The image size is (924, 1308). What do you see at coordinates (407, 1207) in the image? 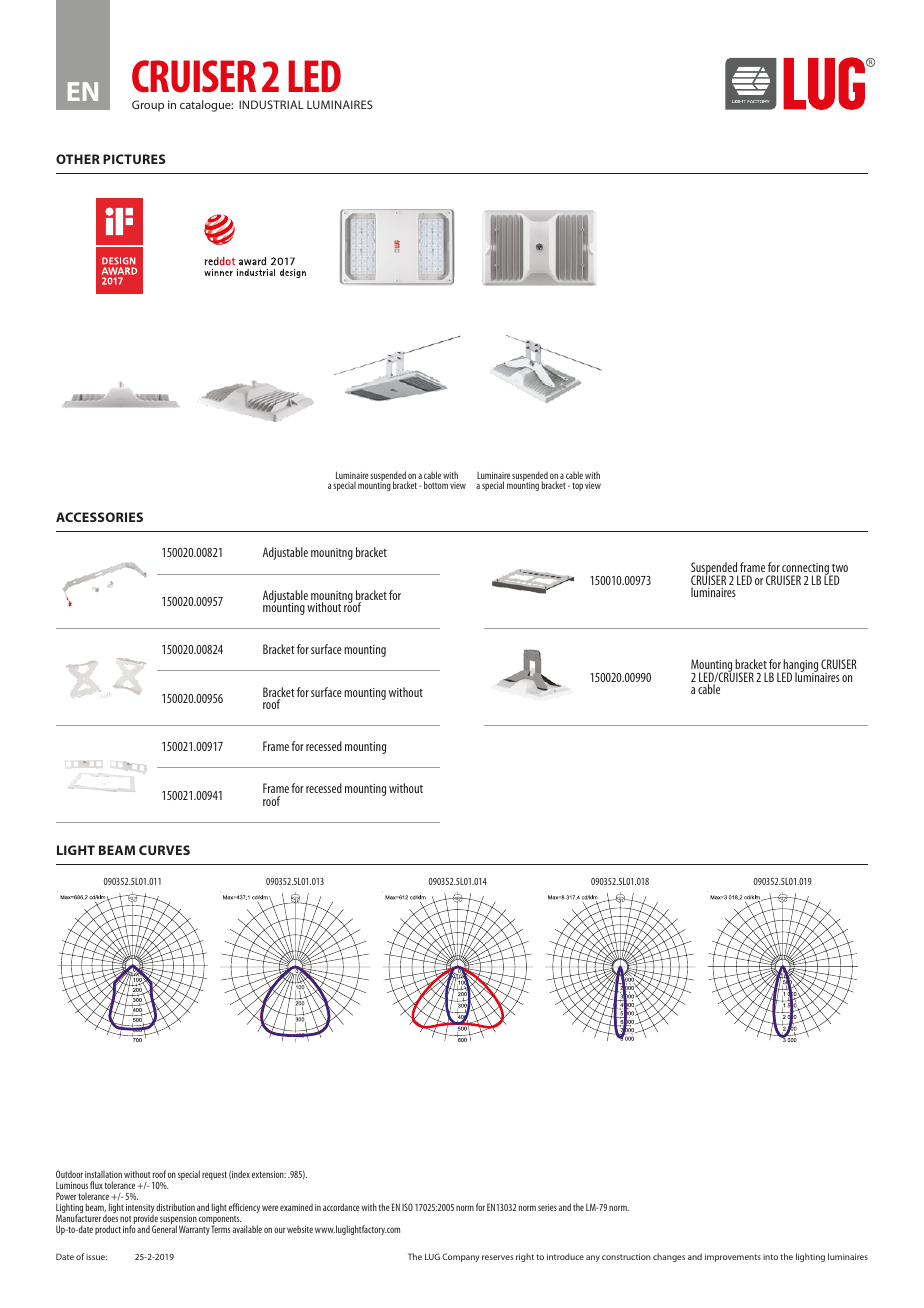
I see `ISO` at bounding box center [407, 1207].
